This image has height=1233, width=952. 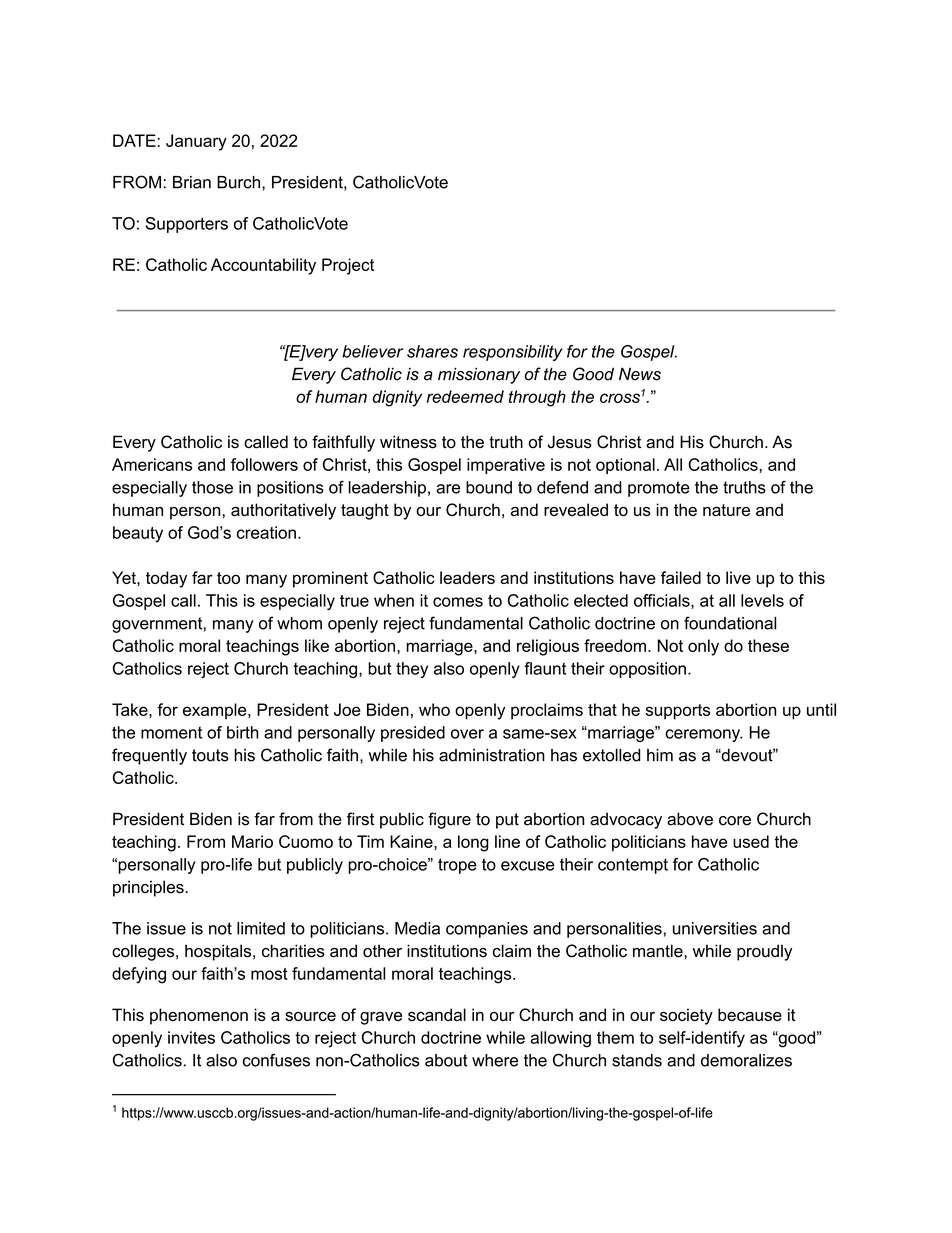 What do you see at coordinates (726, 510) in the image?
I see `nature` at bounding box center [726, 510].
